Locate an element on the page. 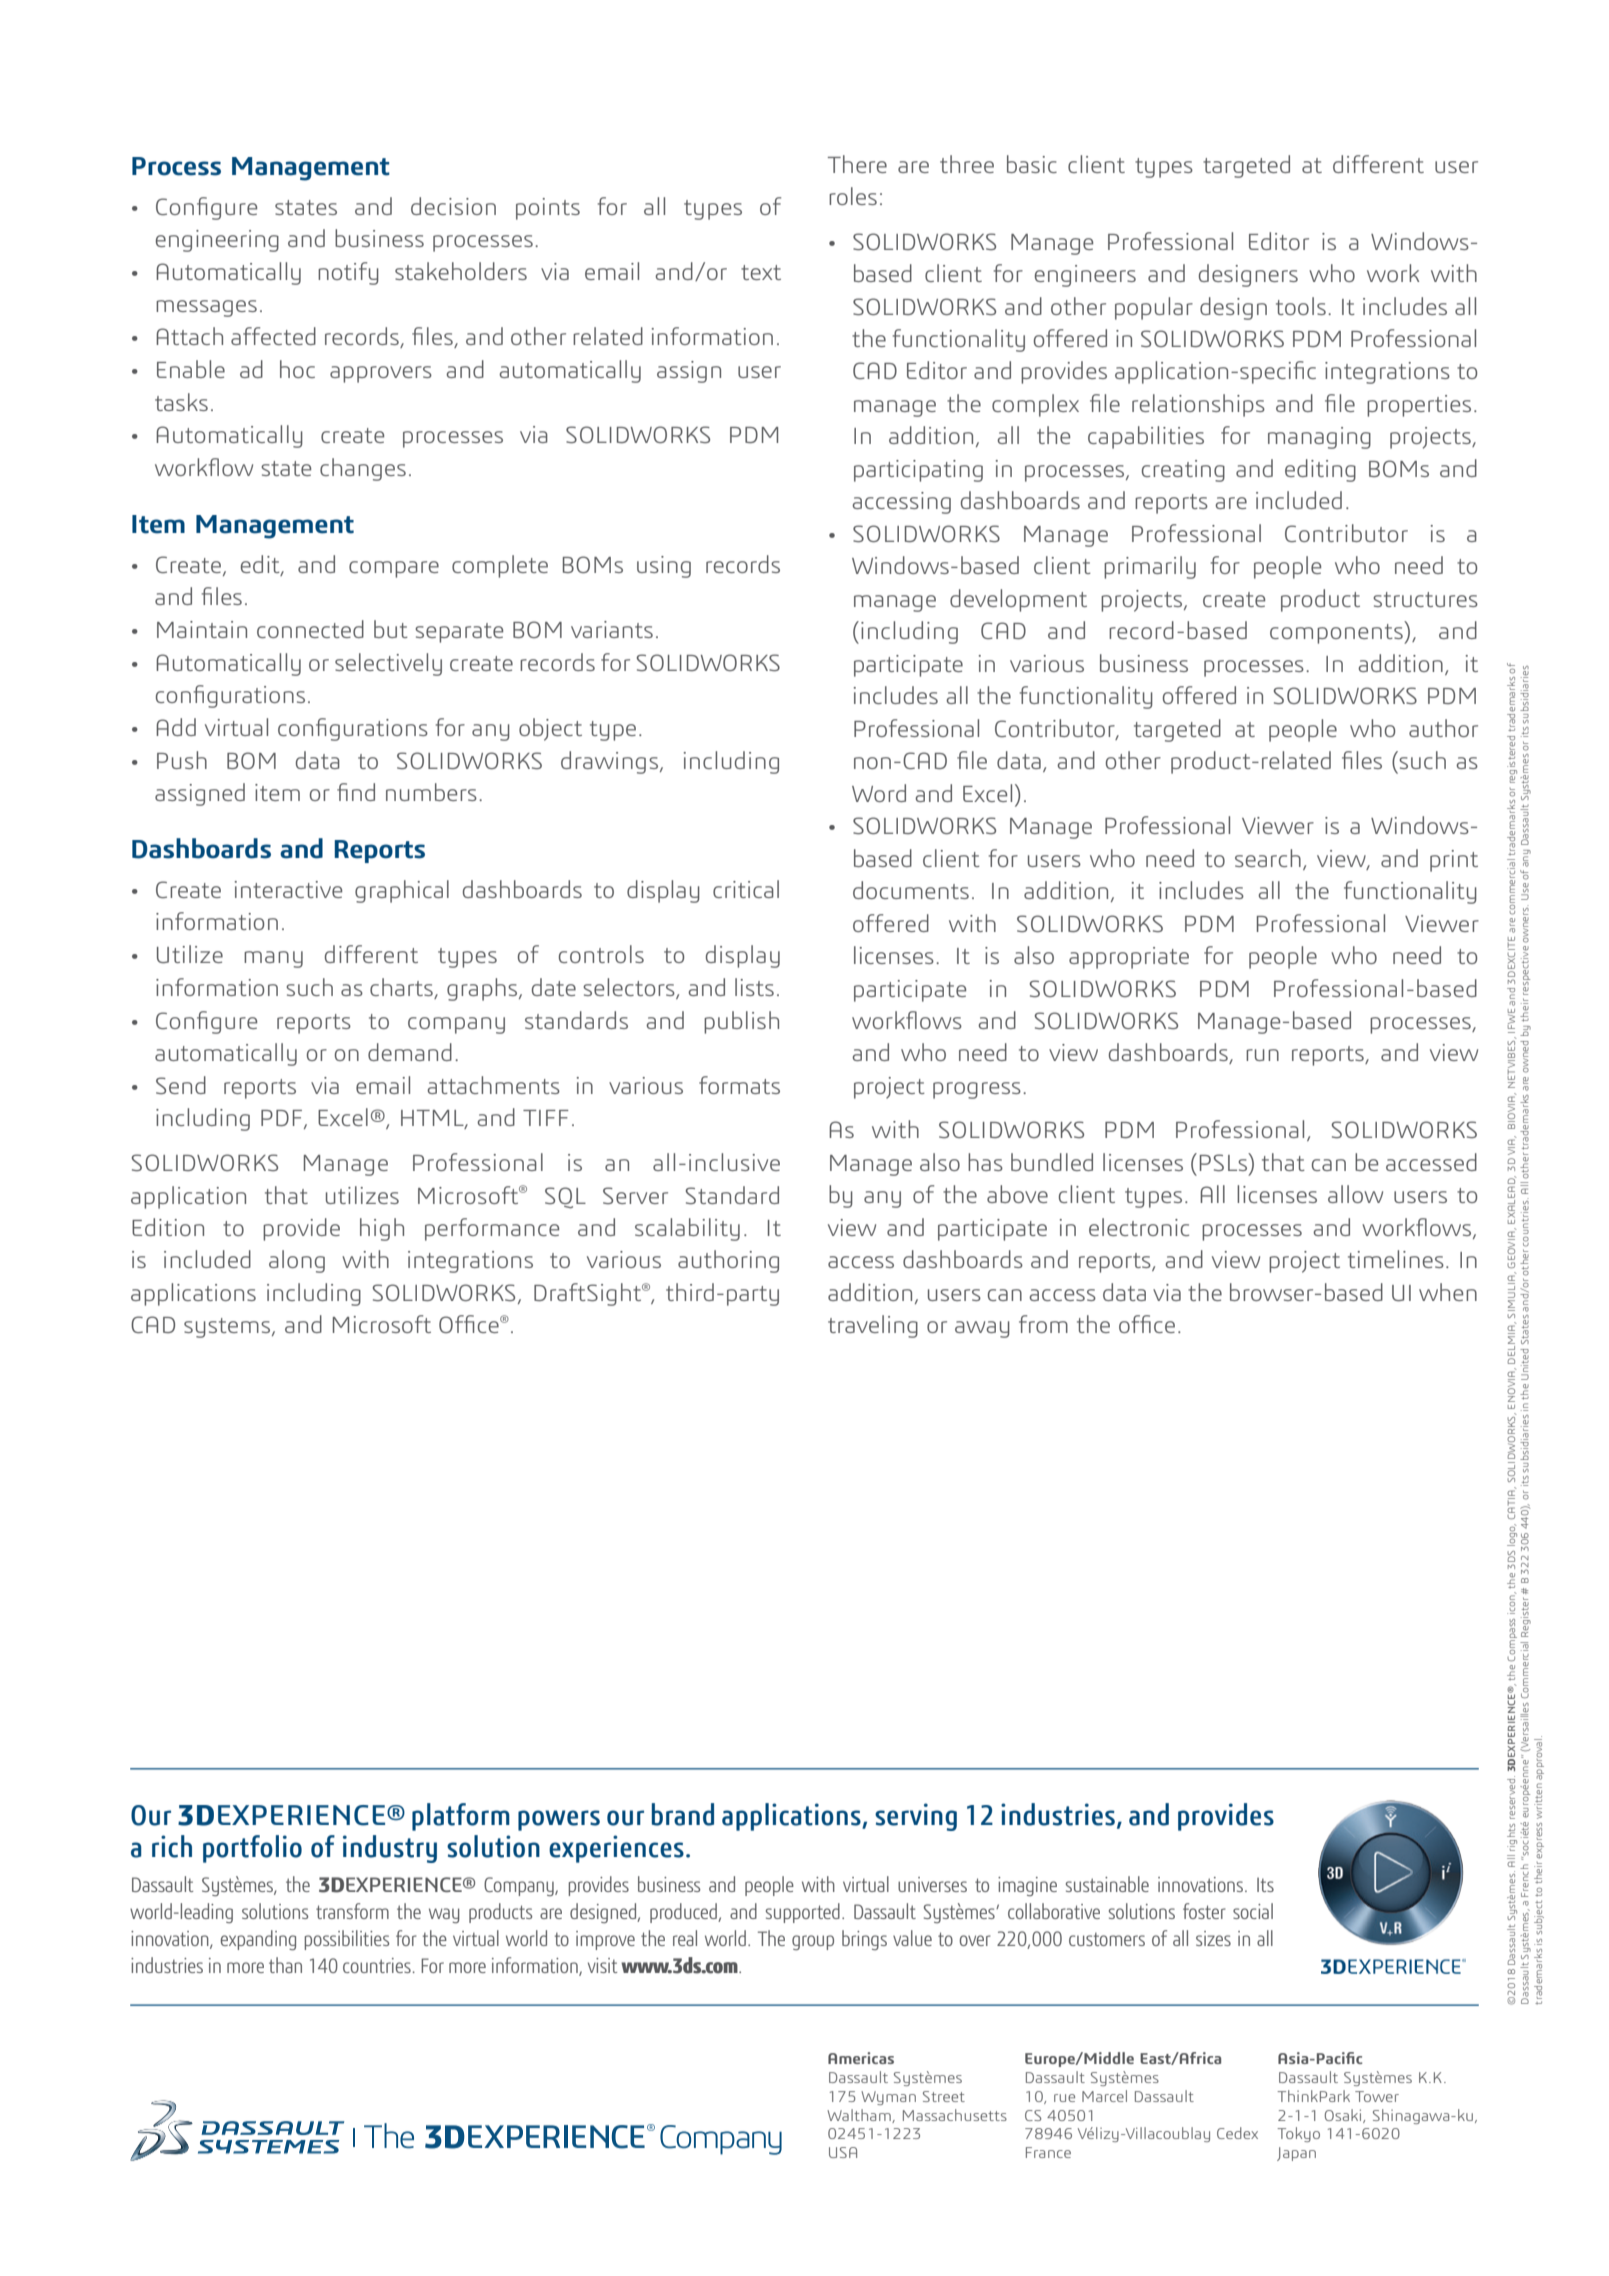  using is located at coordinates (664, 567).
